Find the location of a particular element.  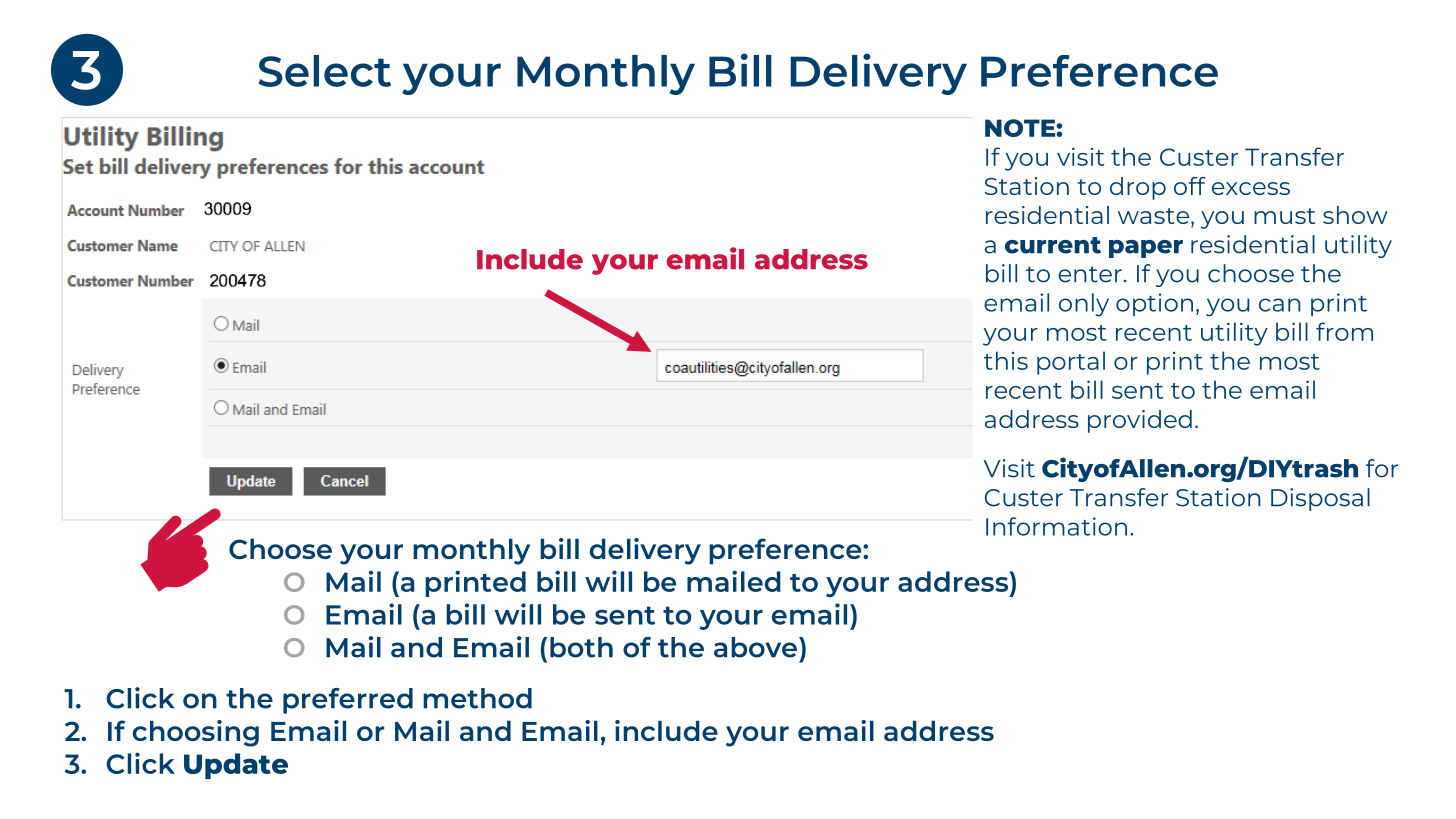

above is located at coordinates (755, 647).
